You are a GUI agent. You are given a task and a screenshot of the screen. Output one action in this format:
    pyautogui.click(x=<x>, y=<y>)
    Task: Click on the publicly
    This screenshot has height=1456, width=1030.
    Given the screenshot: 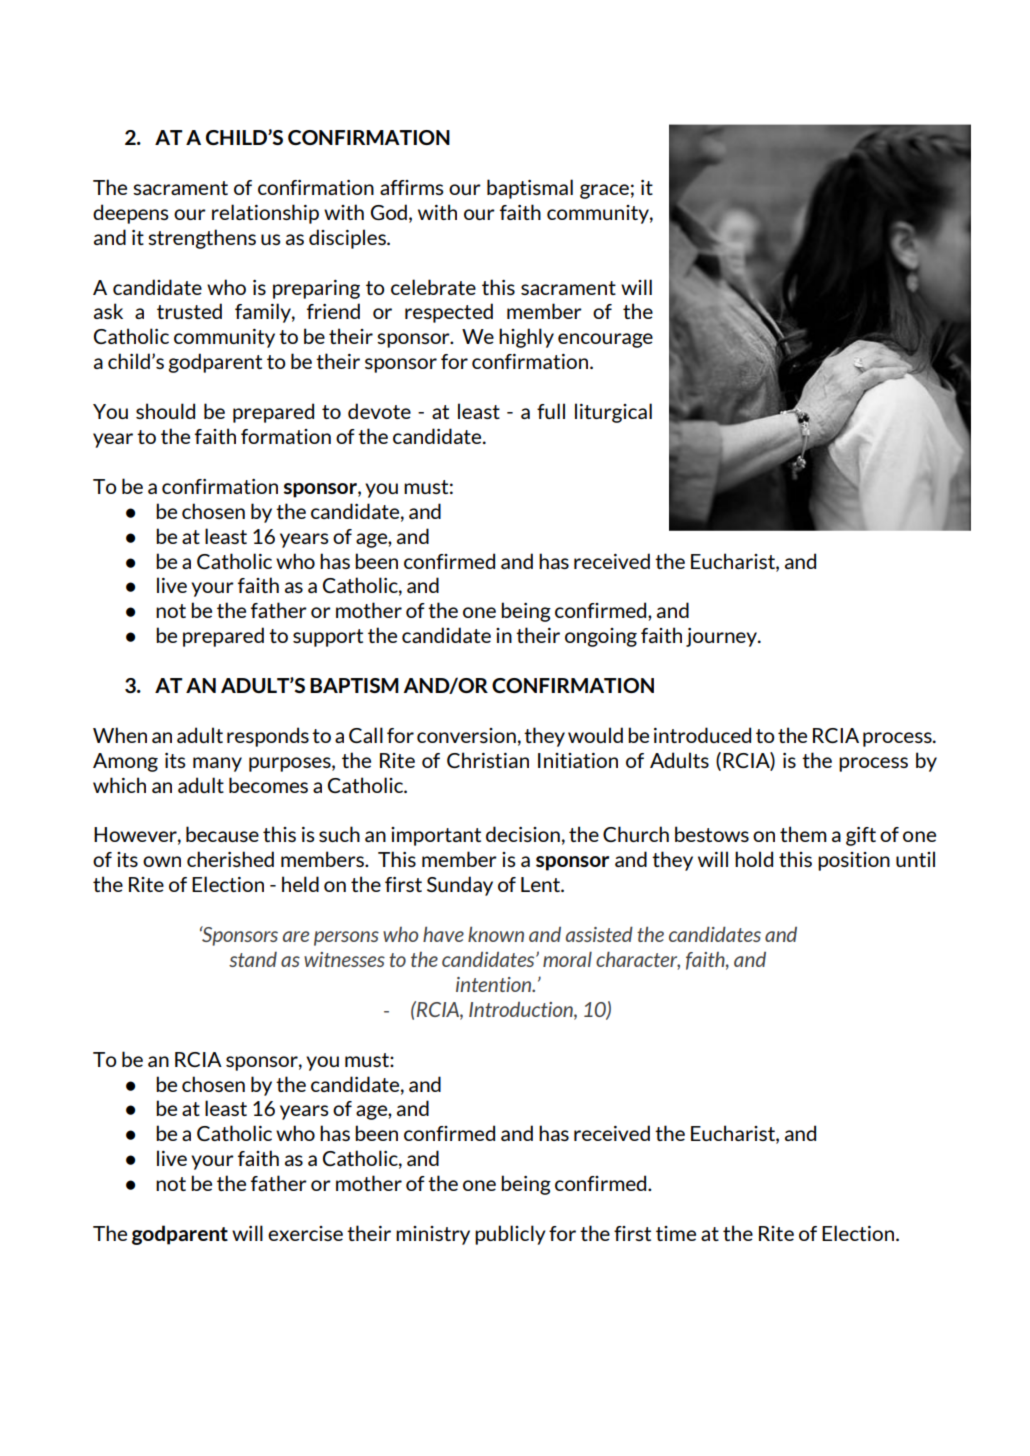 What is the action you would take?
    pyautogui.click(x=510, y=1235)
